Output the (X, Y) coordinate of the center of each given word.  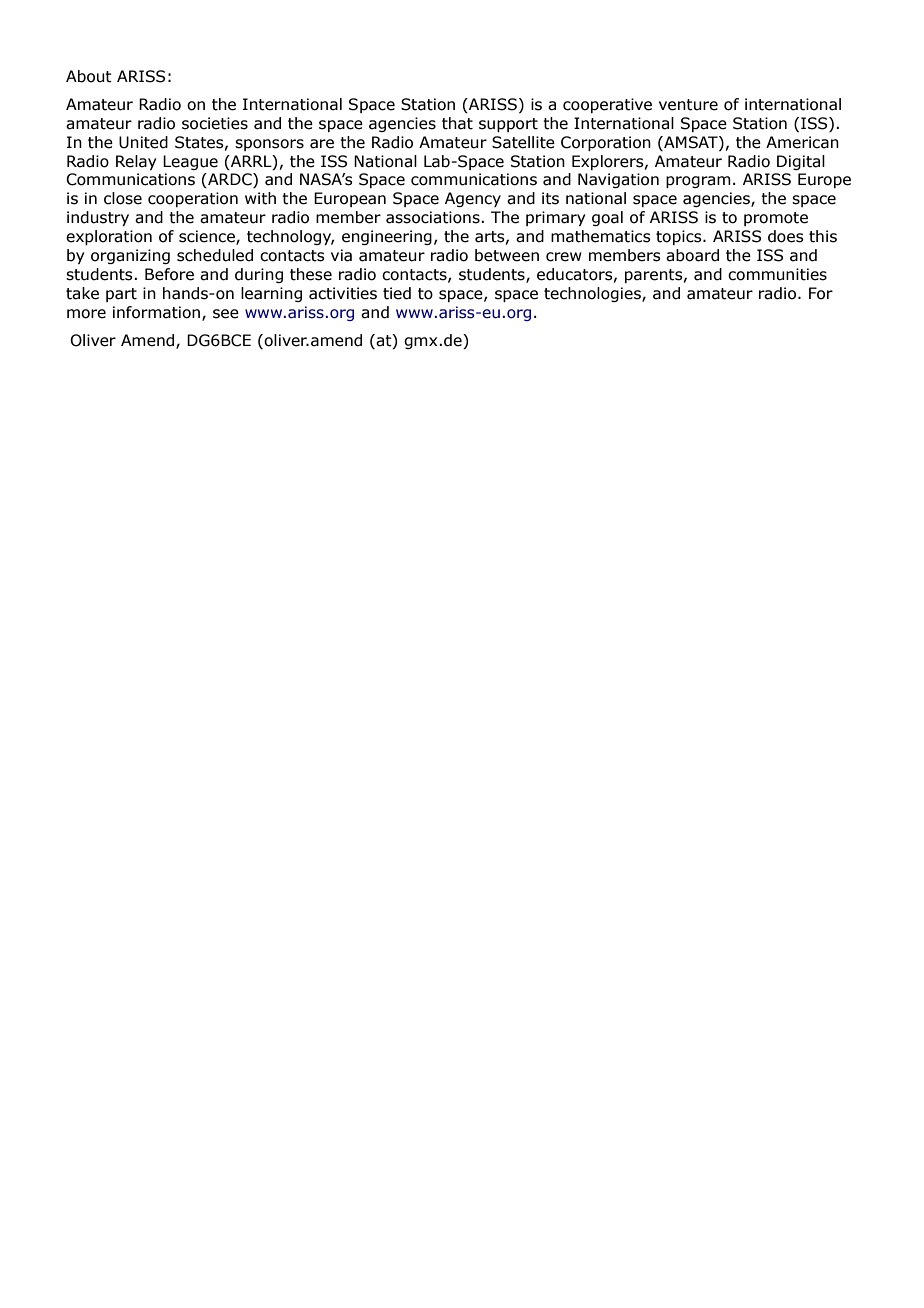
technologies (593, 294)
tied (397, 293)
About (89, 76)
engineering (387, 237)
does (786, 236)
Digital (801, 162)
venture (688, 105)
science (208, 237)
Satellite (523, 142)
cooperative (607, 105)
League (190, 162)
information (158, 313)
